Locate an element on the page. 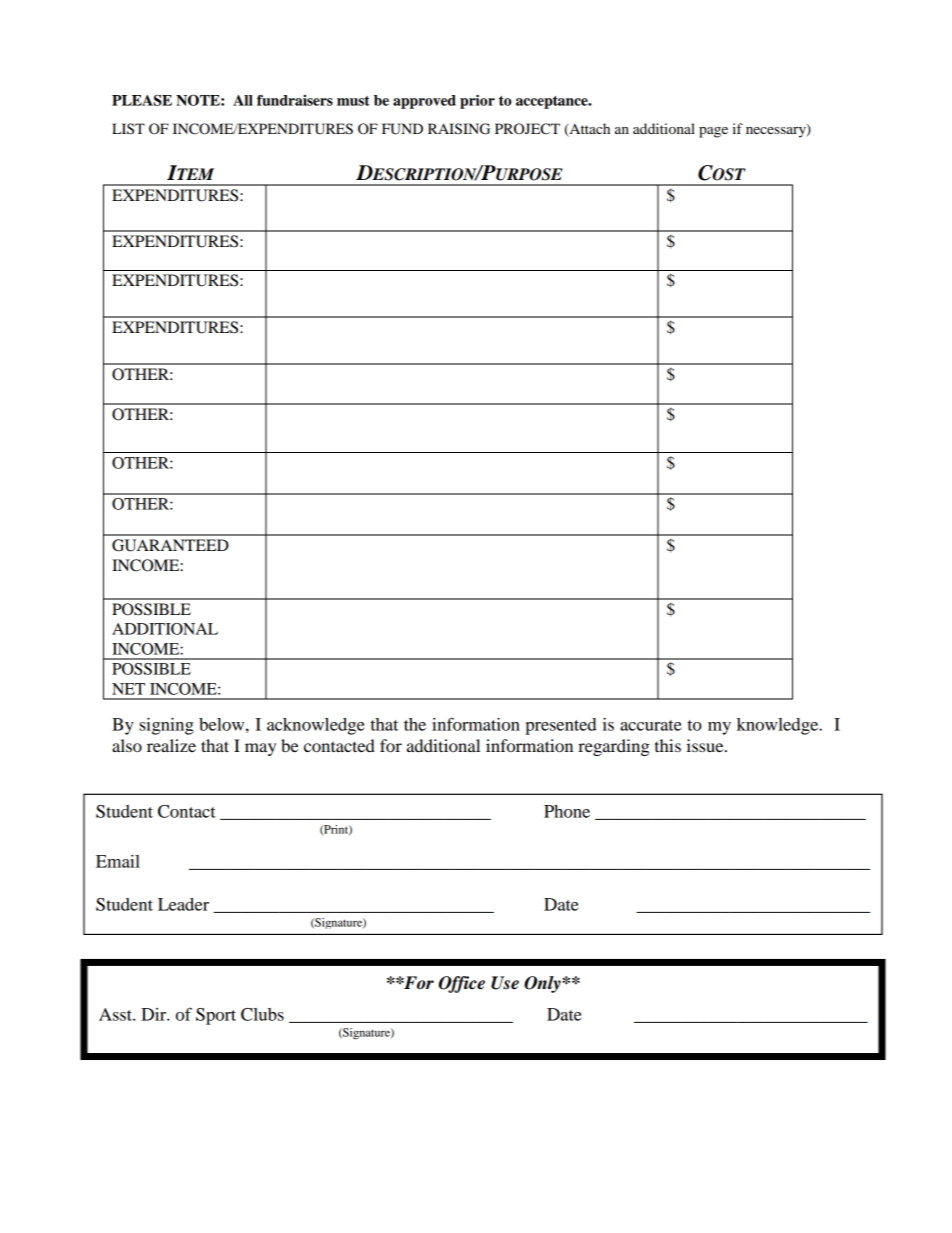 The width and height of the page is (952, 1233). Office is located at coordinates (462, 984).
